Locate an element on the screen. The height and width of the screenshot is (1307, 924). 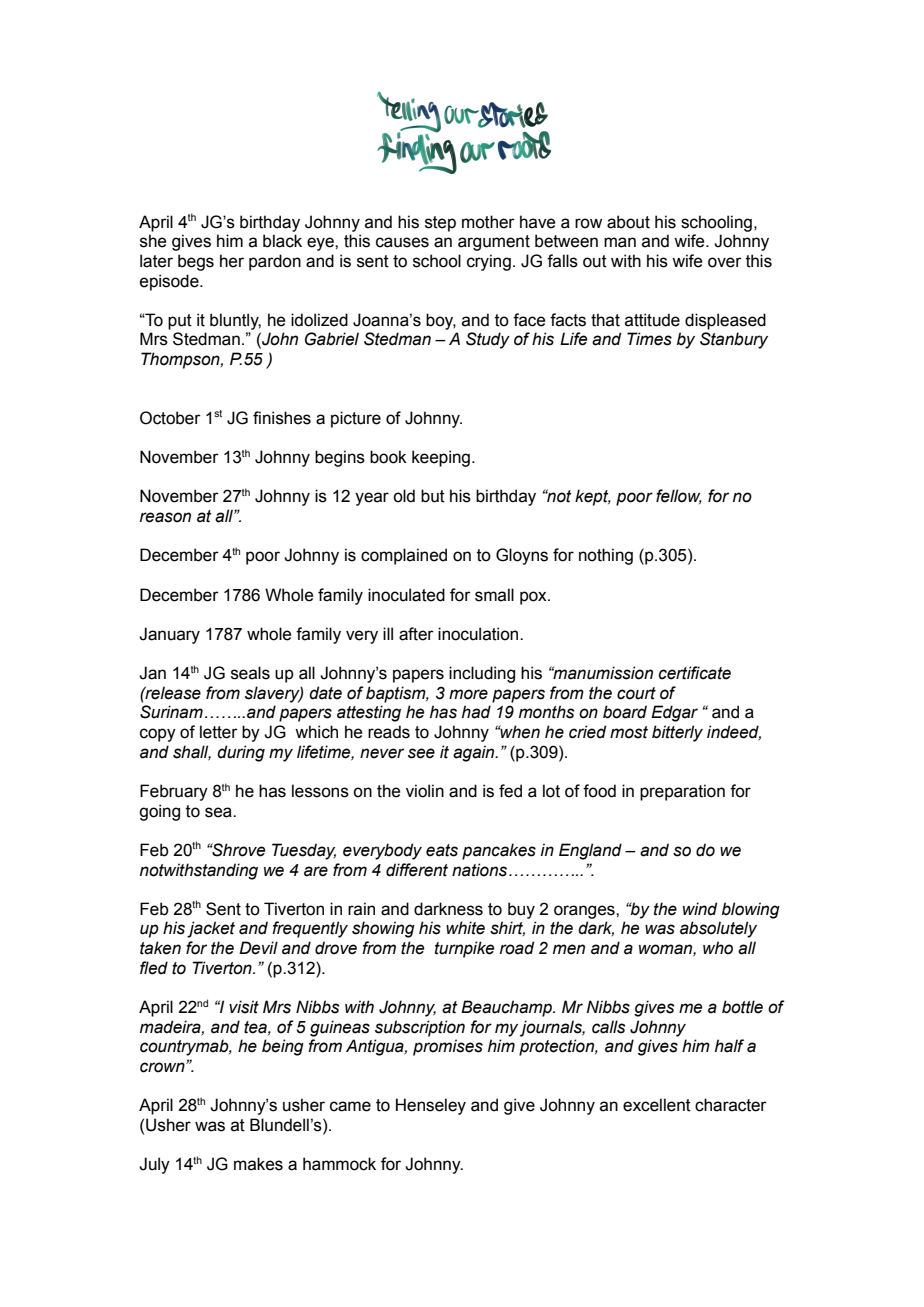
more is located at coordinates (468, 694).
